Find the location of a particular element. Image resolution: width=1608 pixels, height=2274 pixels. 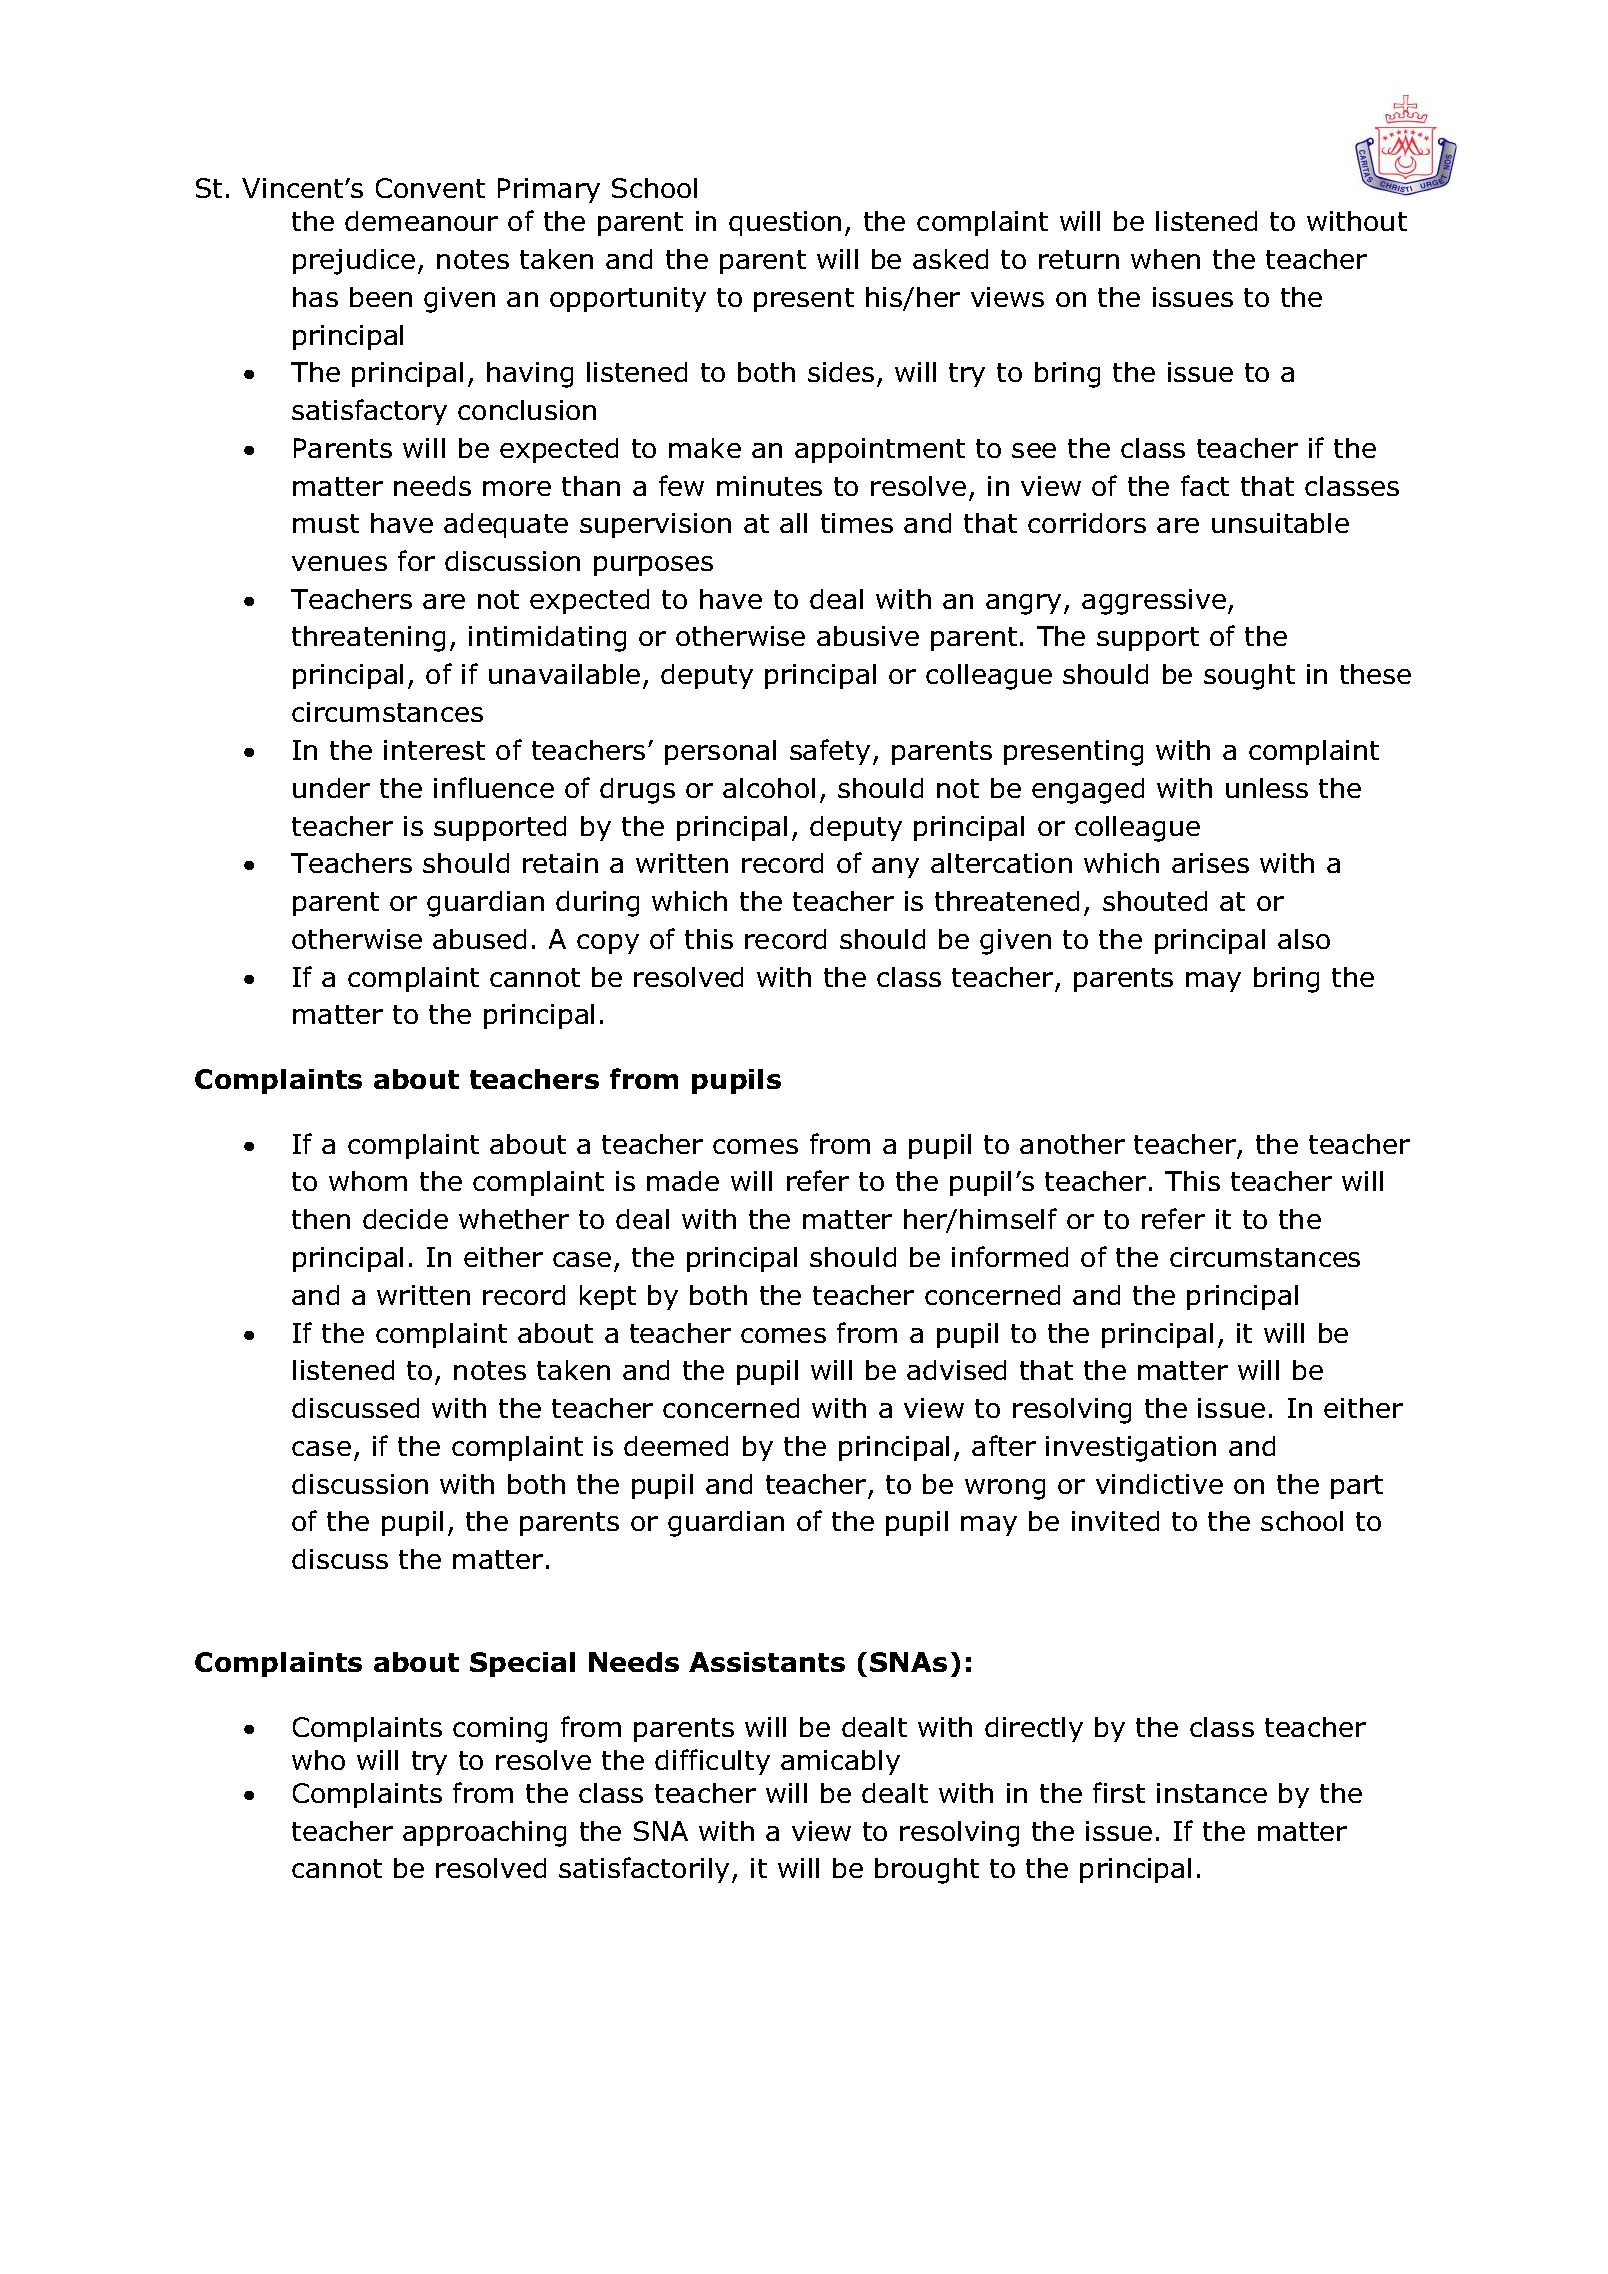

approaching is located at coordinates (484, 1834).
